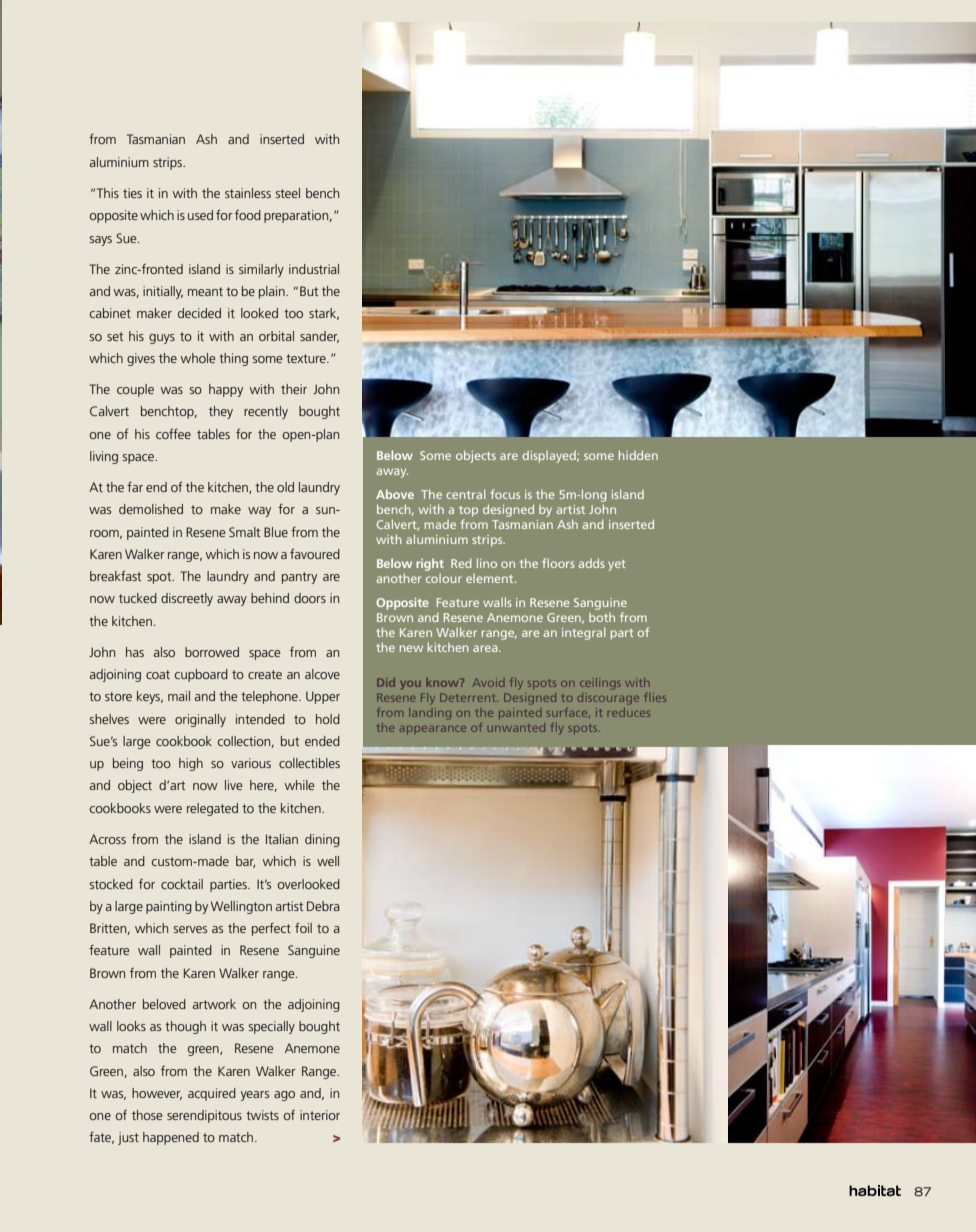 Image resolution: width=976 pixels, height=1232 pixels. What do you see at coordinates (314, 269) in the image?
I see `industrial` at bounding box center [314, 269].
